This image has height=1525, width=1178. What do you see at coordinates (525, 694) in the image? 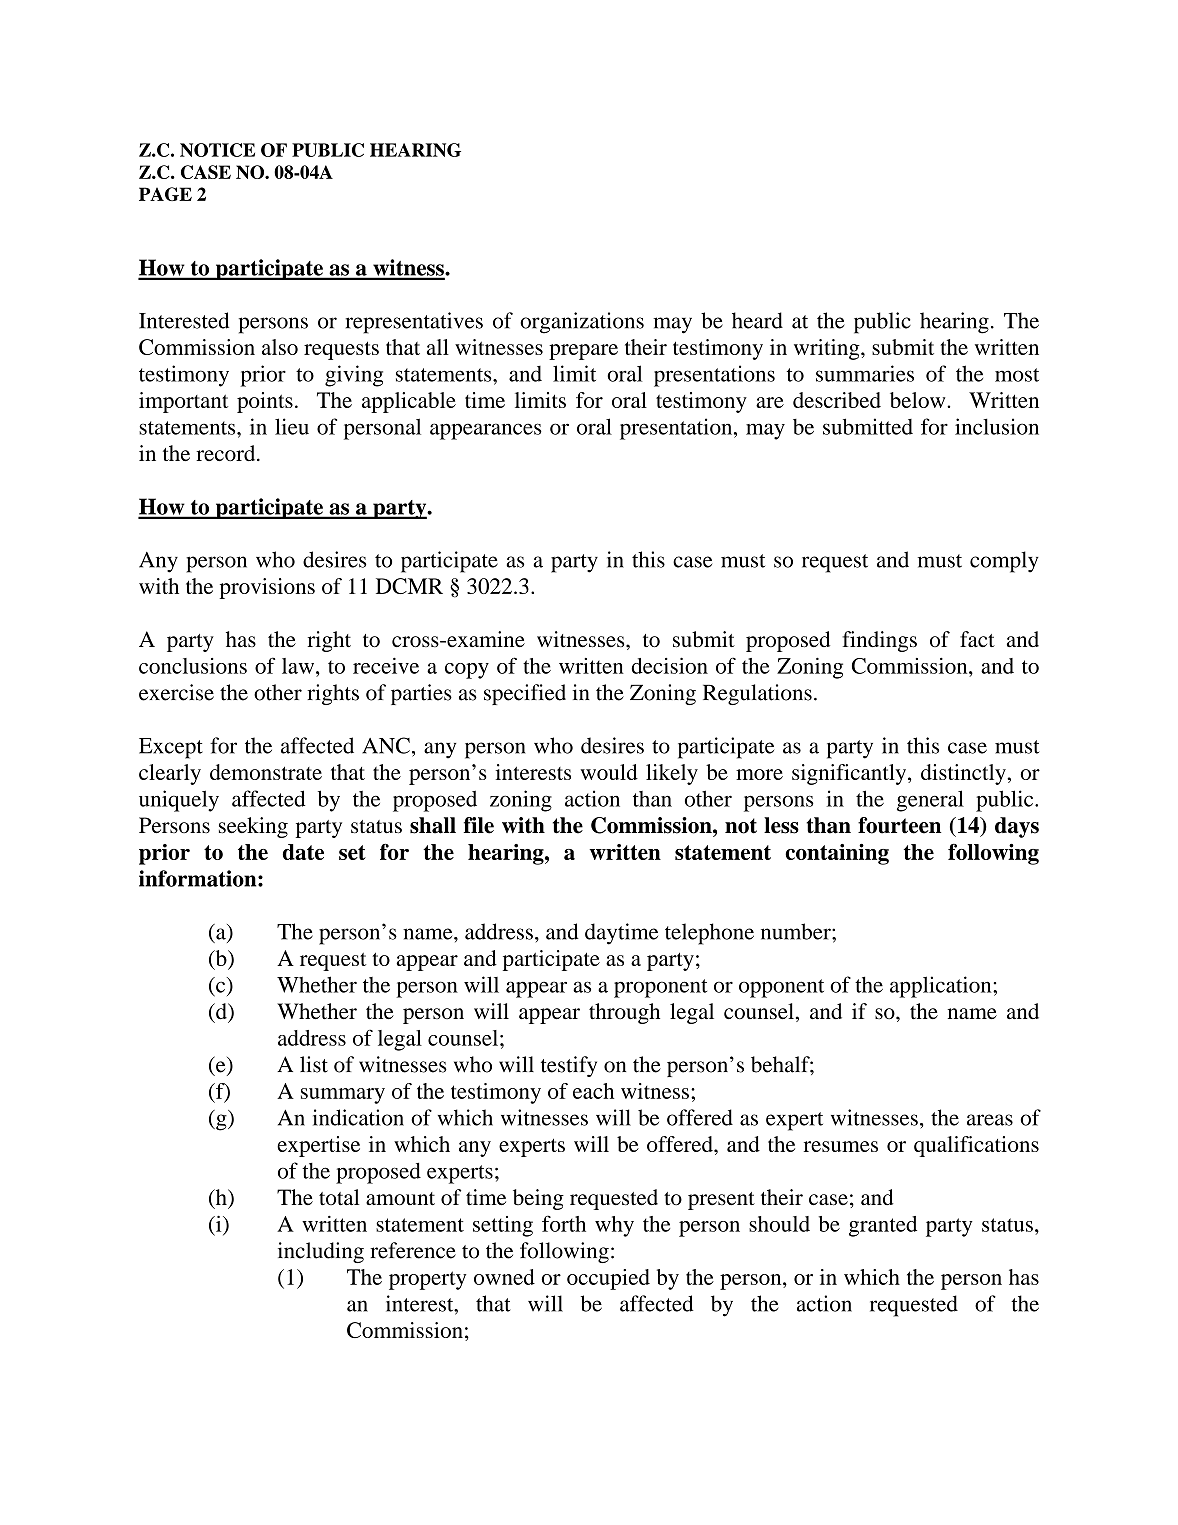
I see `specified` at bounding box center [525, 694].
